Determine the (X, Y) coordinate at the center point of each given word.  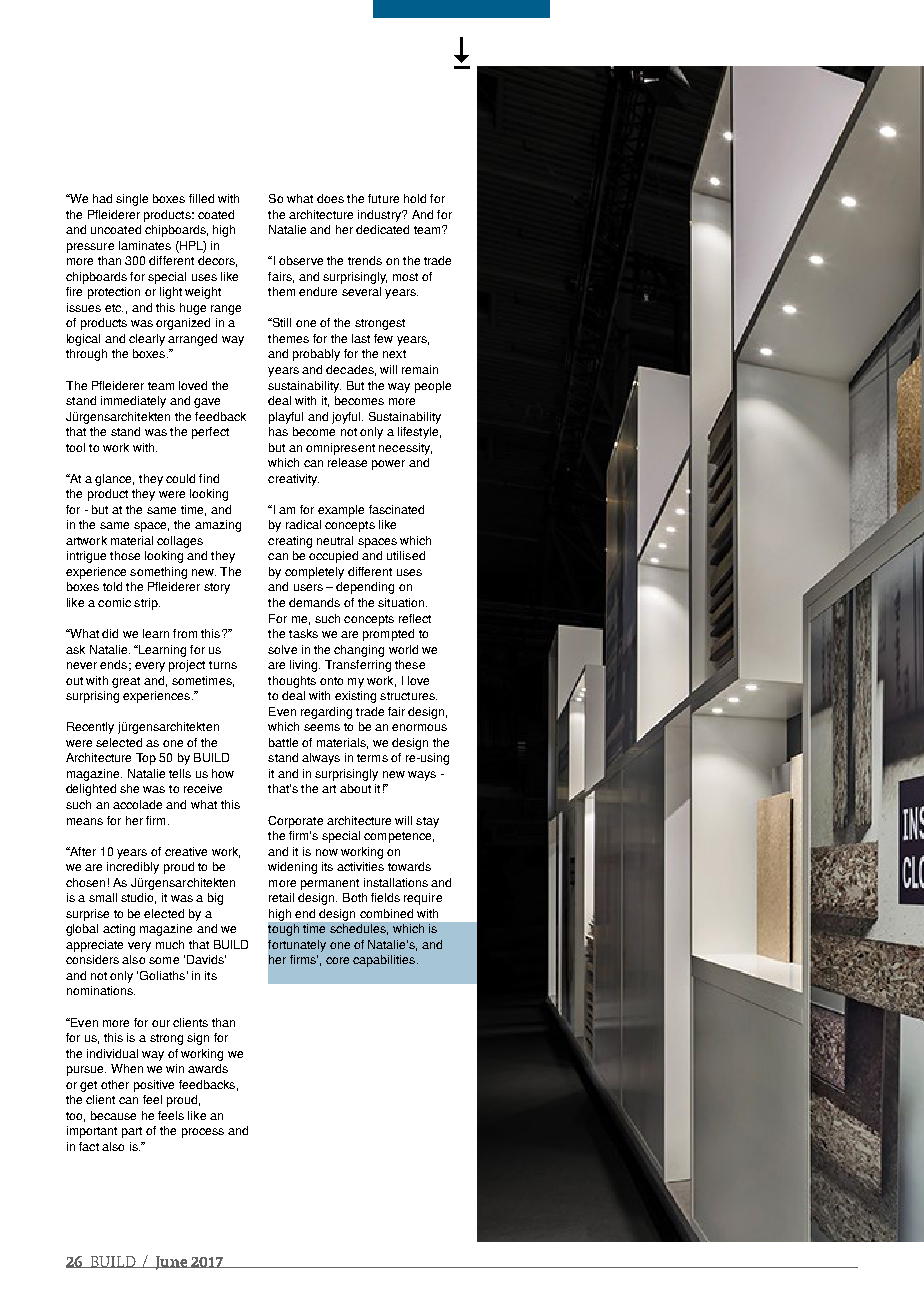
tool (75, 447)
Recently (90, 728)
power (388, 465)
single (132, 200)
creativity (293, 480)
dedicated (382, 229)
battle (283, 742)
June (171, 1263)
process (203, 1133)
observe (301, 260)
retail (281, 897)
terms (372, 758)
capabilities (385, 961)
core (337, 960)
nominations (101, 990)
